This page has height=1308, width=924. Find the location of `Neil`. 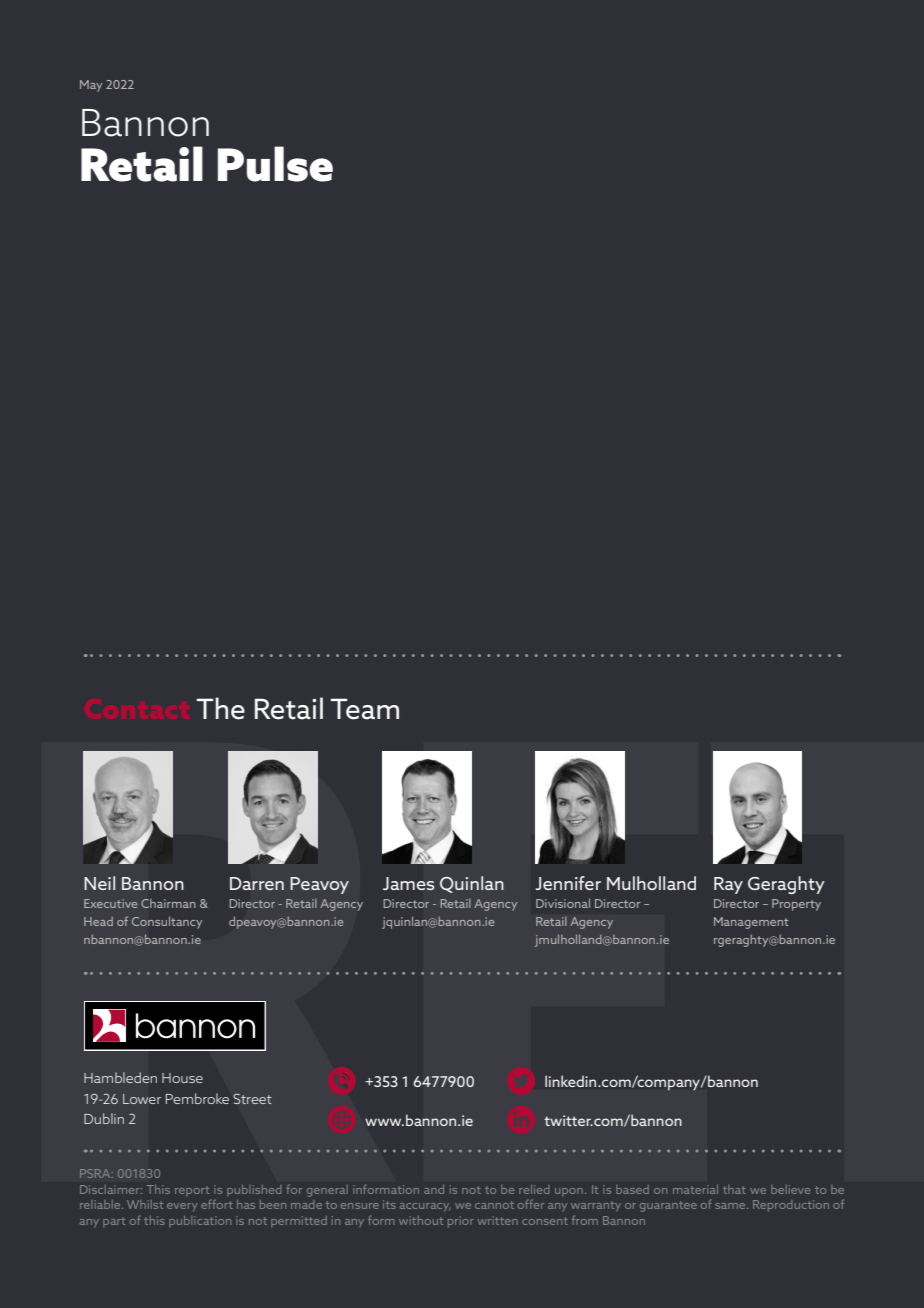

Neil is located at coordinates (99, 883).
